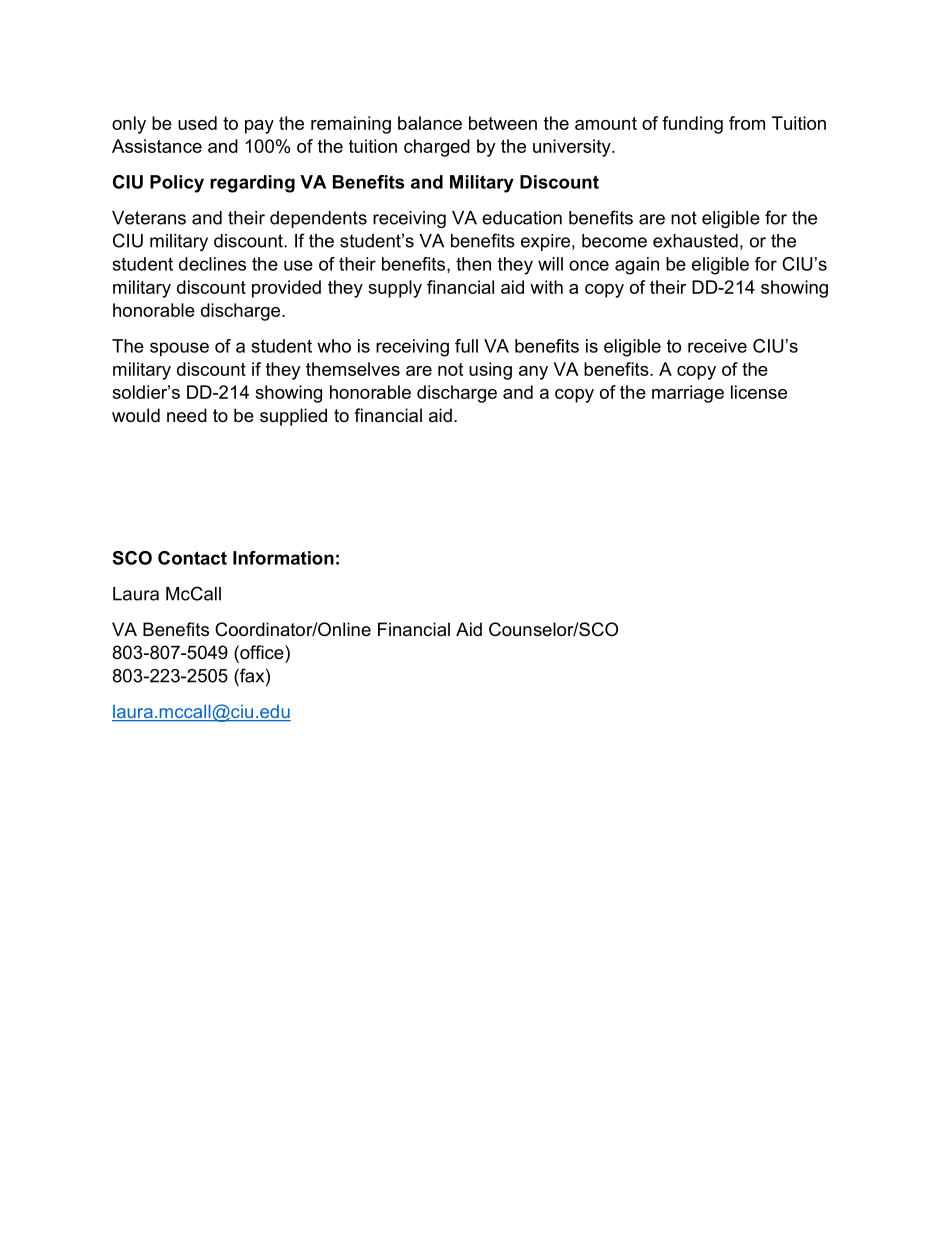  What do you see at coordinates (688, 394) in the image?
I see `marriage` at bounding box center [688, 394].
